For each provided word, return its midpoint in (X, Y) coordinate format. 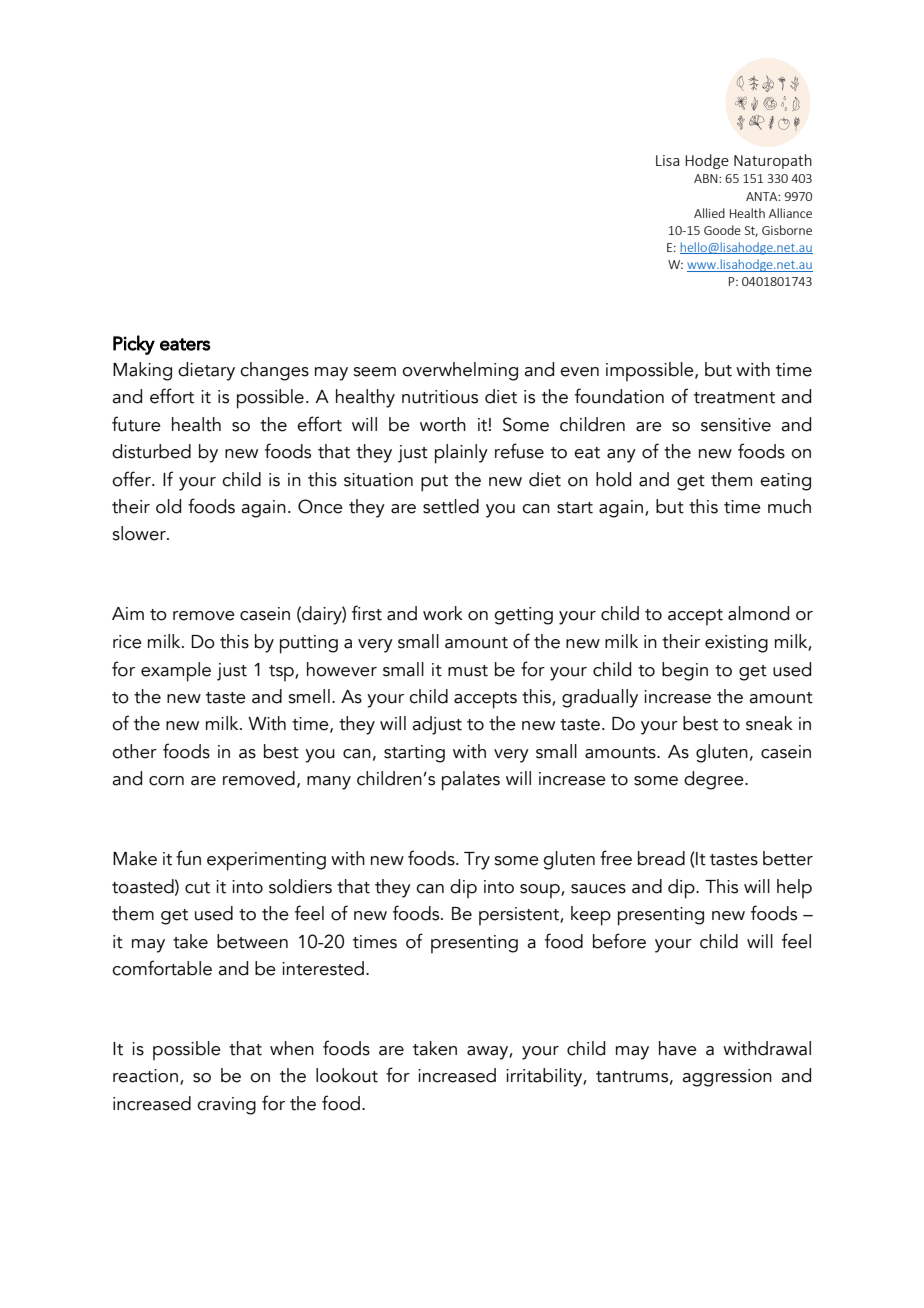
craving (226, 1106)
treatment (734, 398)
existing (736, 644)
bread (661, 858)
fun (188, 858)
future (136, 424)
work (443, 613)
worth (443, 424)
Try (477, 861)
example (176, 672)
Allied (709, 213)
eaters (185, 344)
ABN (707, 178)
